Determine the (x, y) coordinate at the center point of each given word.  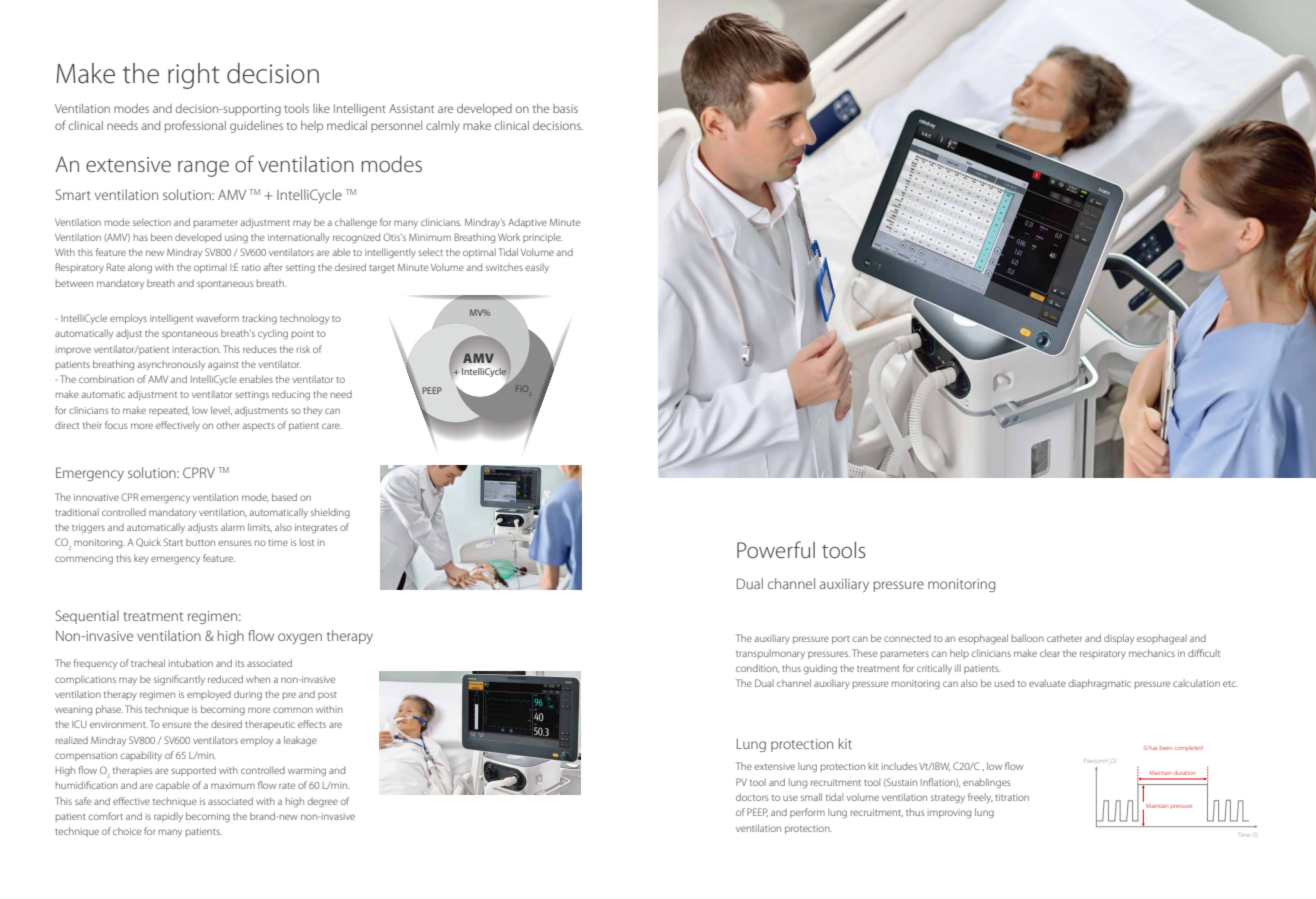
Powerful (776, 549)
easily (537, 268)
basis (565, 108)
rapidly (168, 817)
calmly (443, 127)
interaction (197, 349)
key (141, 559)
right (194, 76)
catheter (1064, 638)
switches (504, 267)
